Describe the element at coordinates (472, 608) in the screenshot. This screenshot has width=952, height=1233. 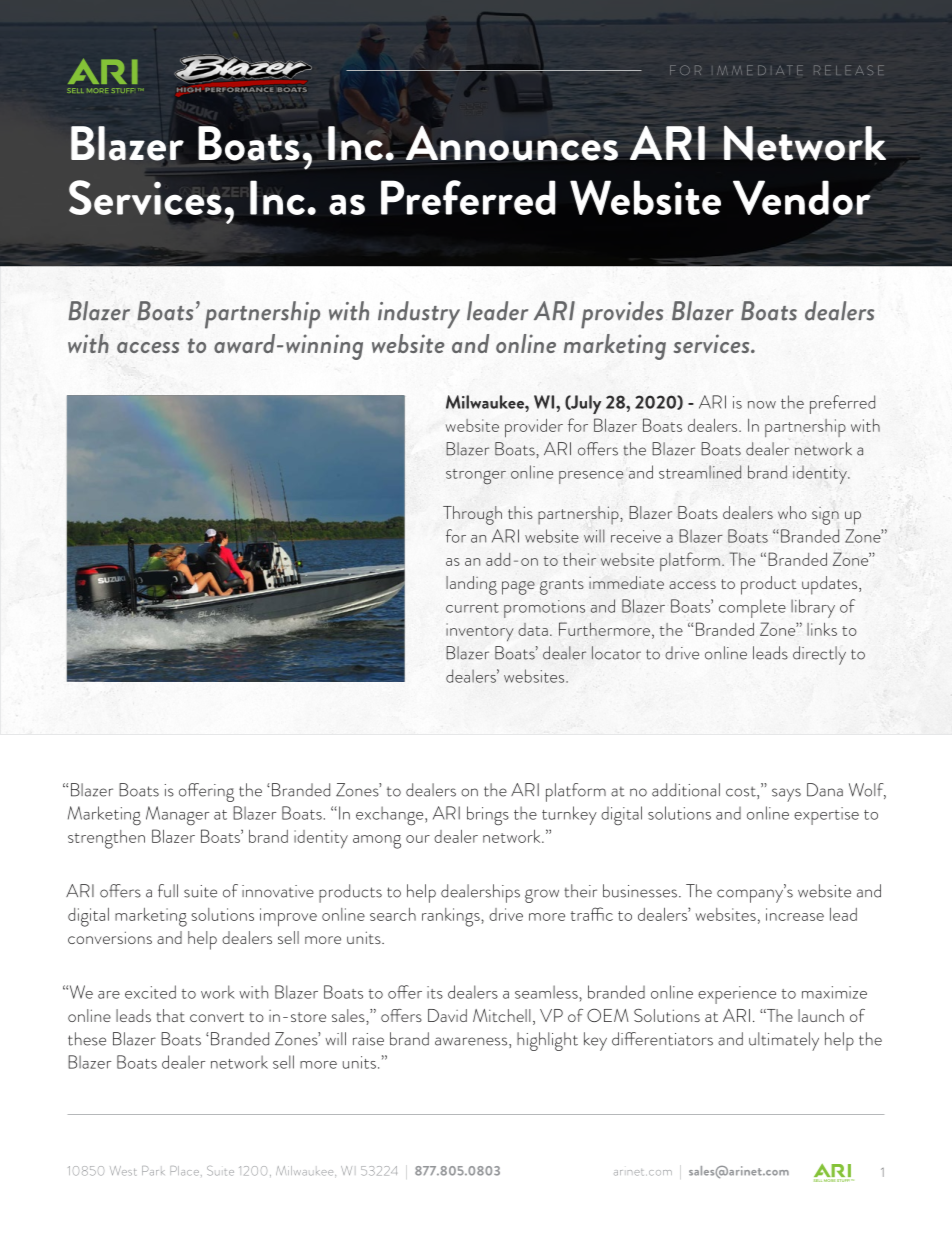
I see `current` at that location.
